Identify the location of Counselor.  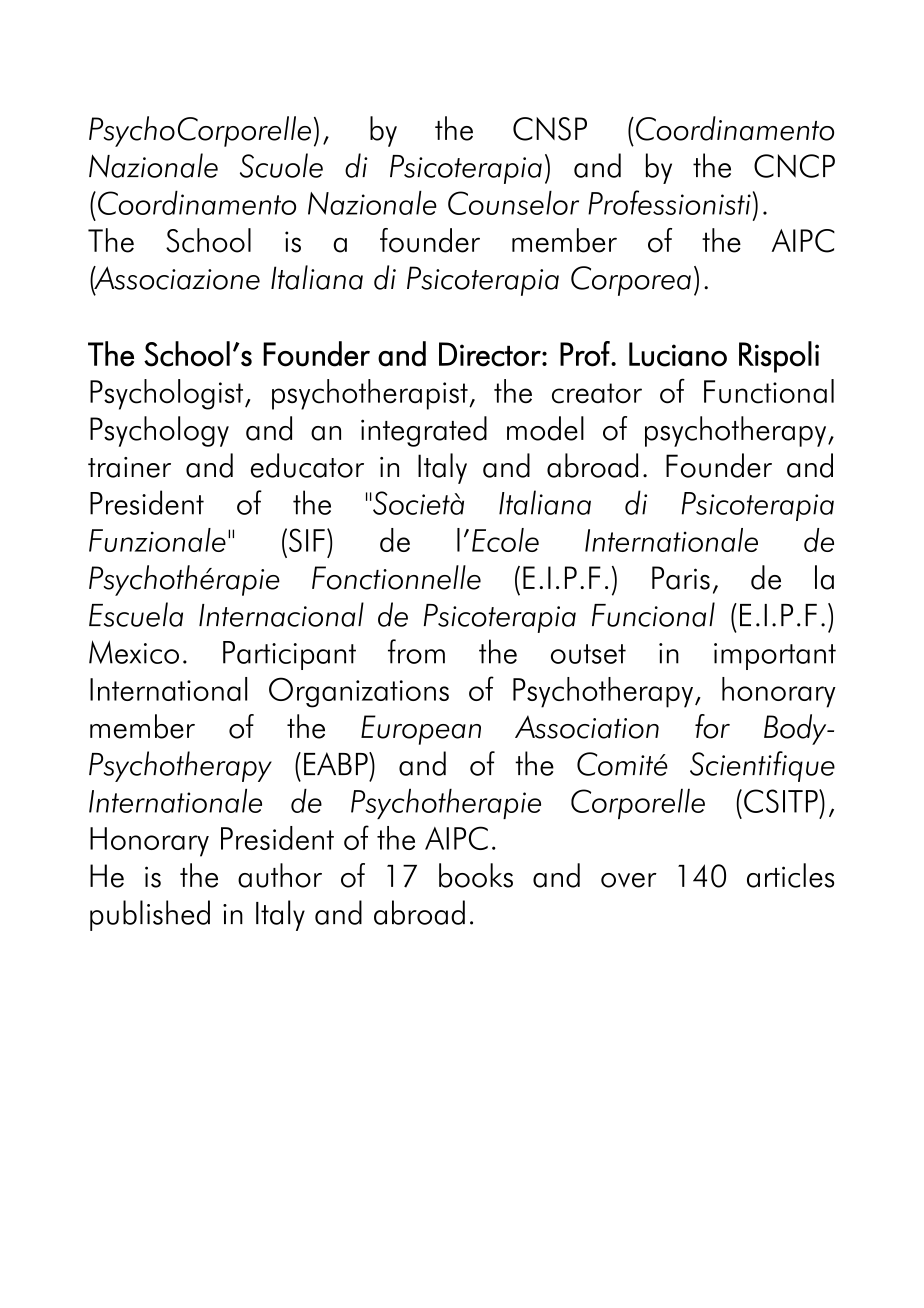
(513, 203).
